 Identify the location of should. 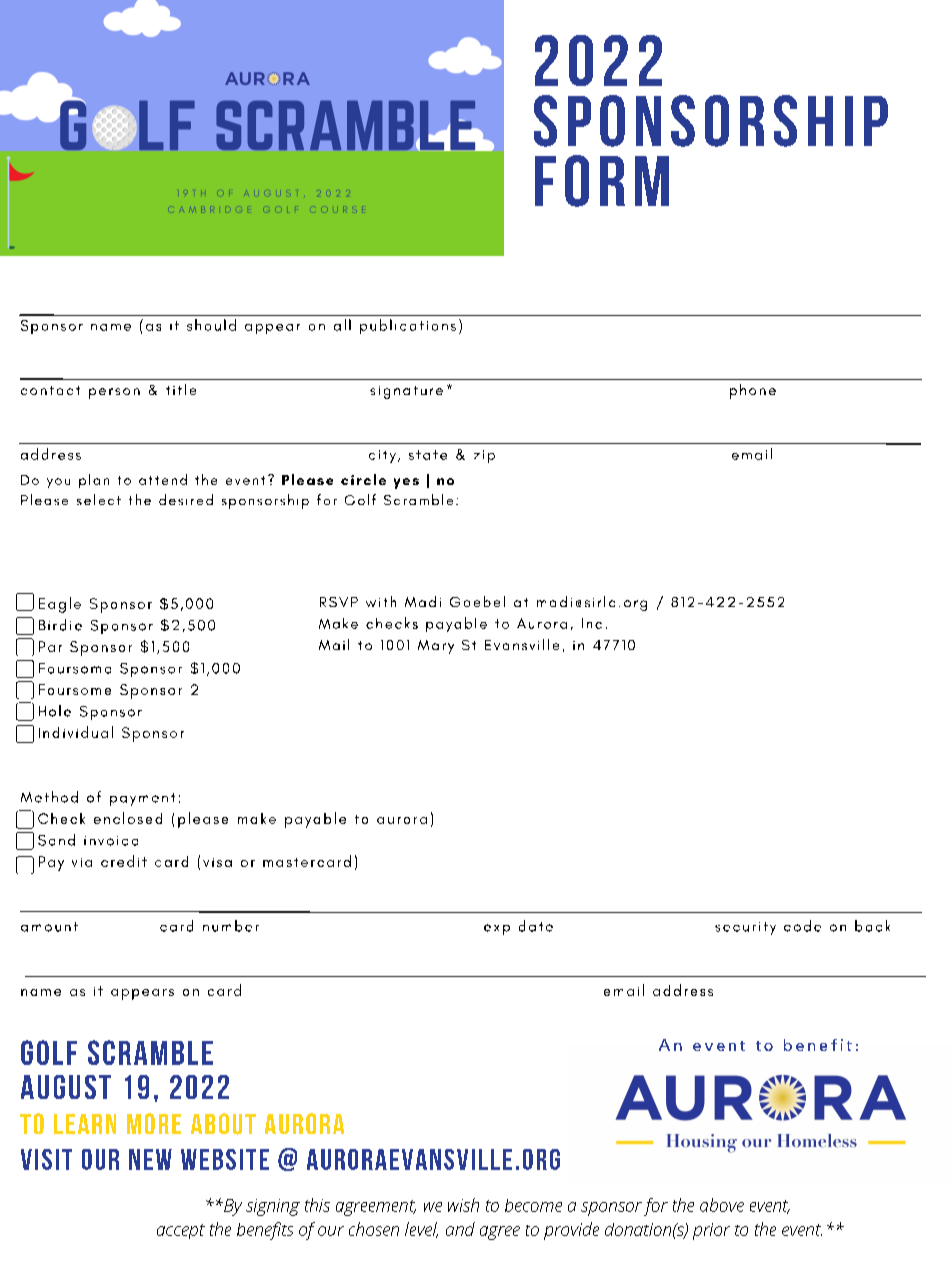
(211, 325).
